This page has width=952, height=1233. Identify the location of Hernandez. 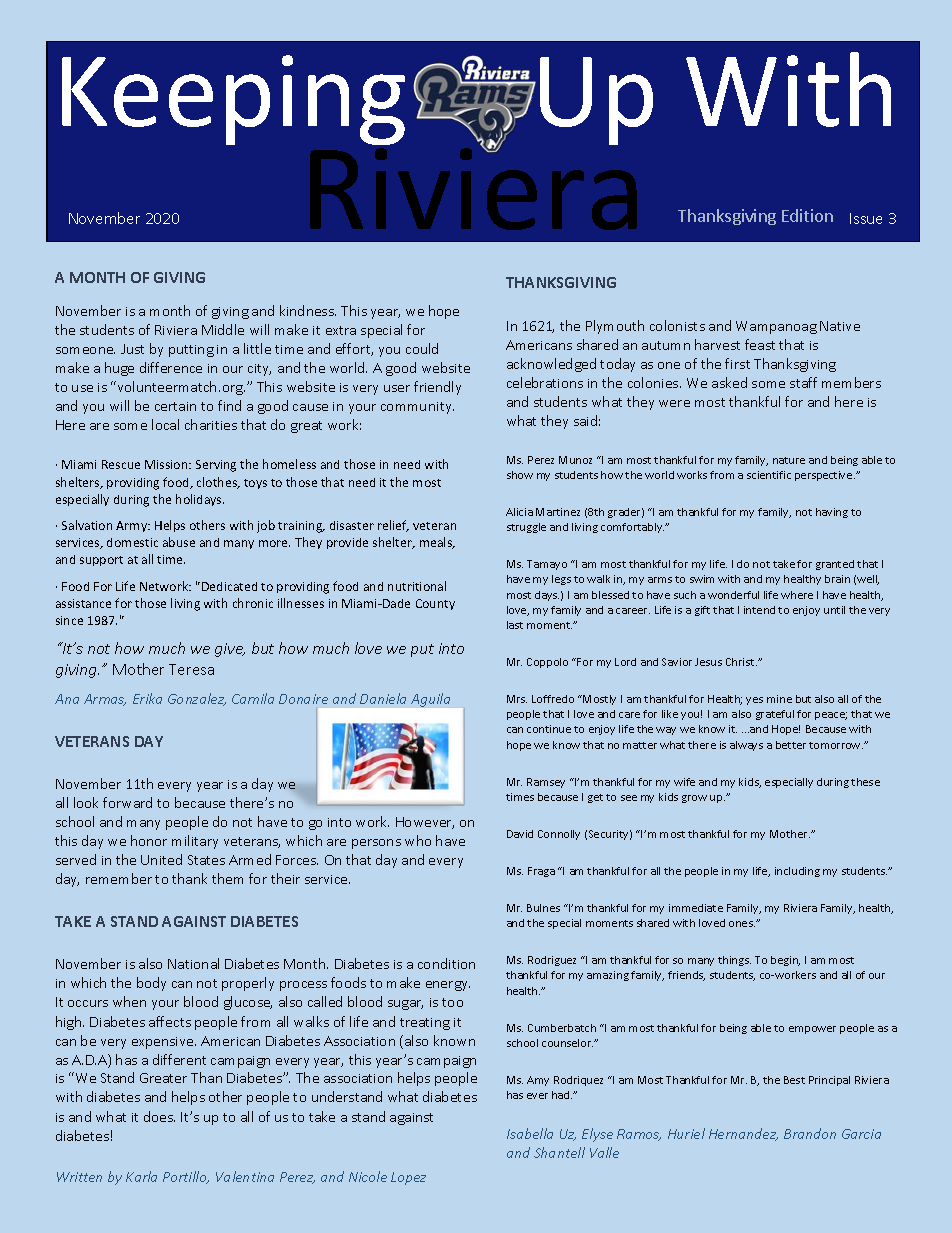
(743, 1134).
